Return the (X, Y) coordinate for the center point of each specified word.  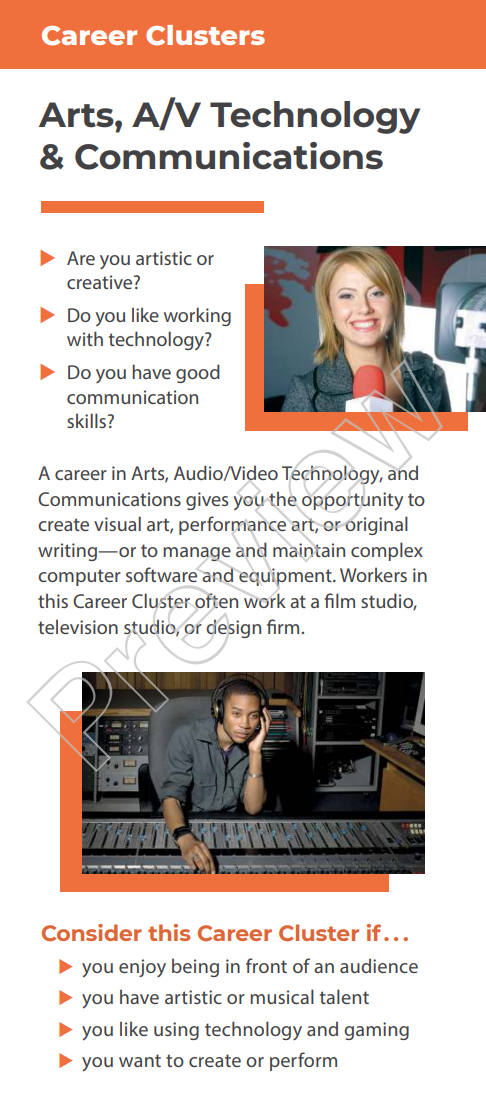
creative (101, 282)
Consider (92, 932)
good (198, 373)
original (376, 525)
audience (379, 965)
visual (117, 523)
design (233, 628)
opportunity (352, 501)
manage (197, 554)
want (140, 1060)
